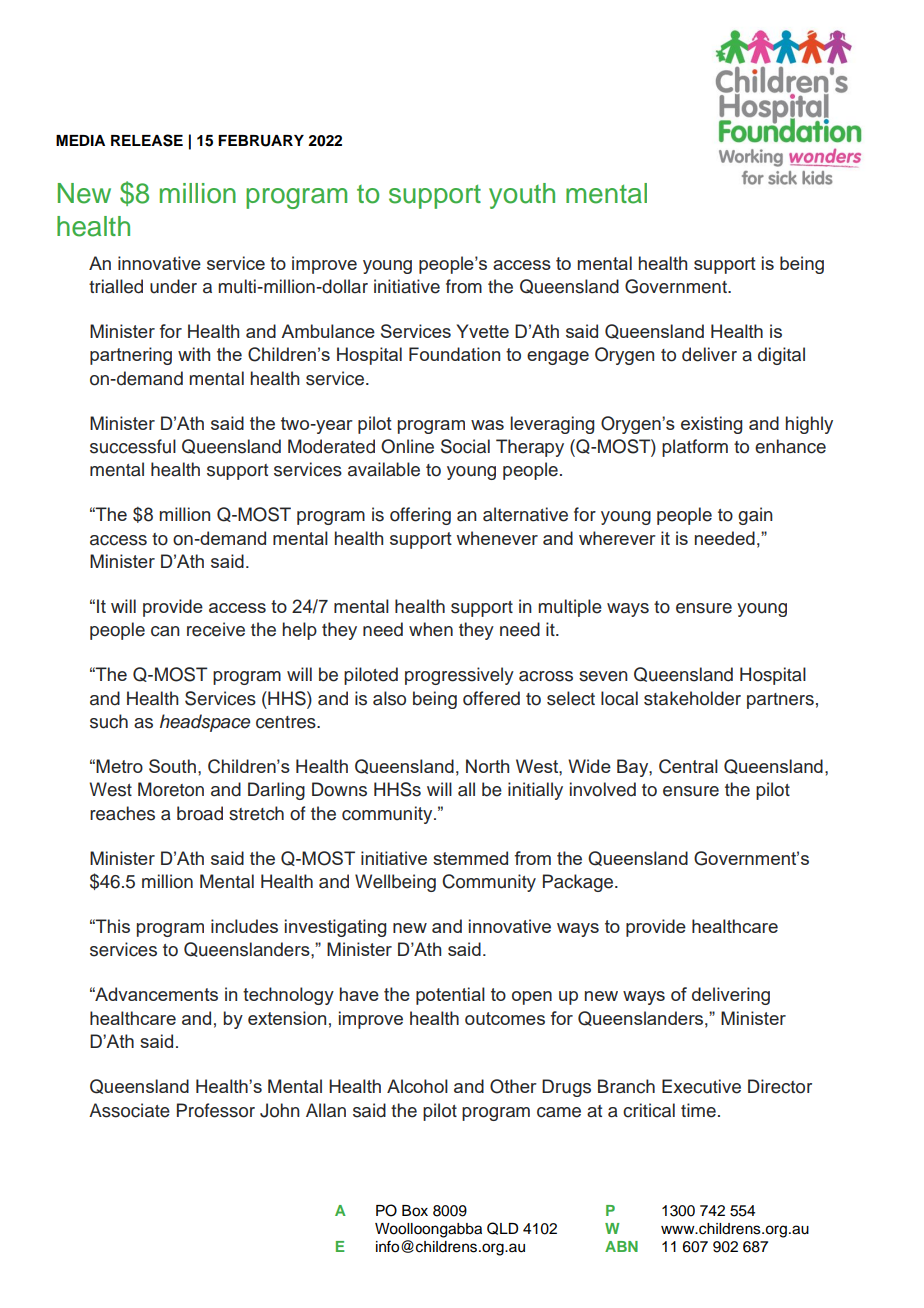  Describe the element at coordinates (522, 196) in the page. I see `youth` at that location.
